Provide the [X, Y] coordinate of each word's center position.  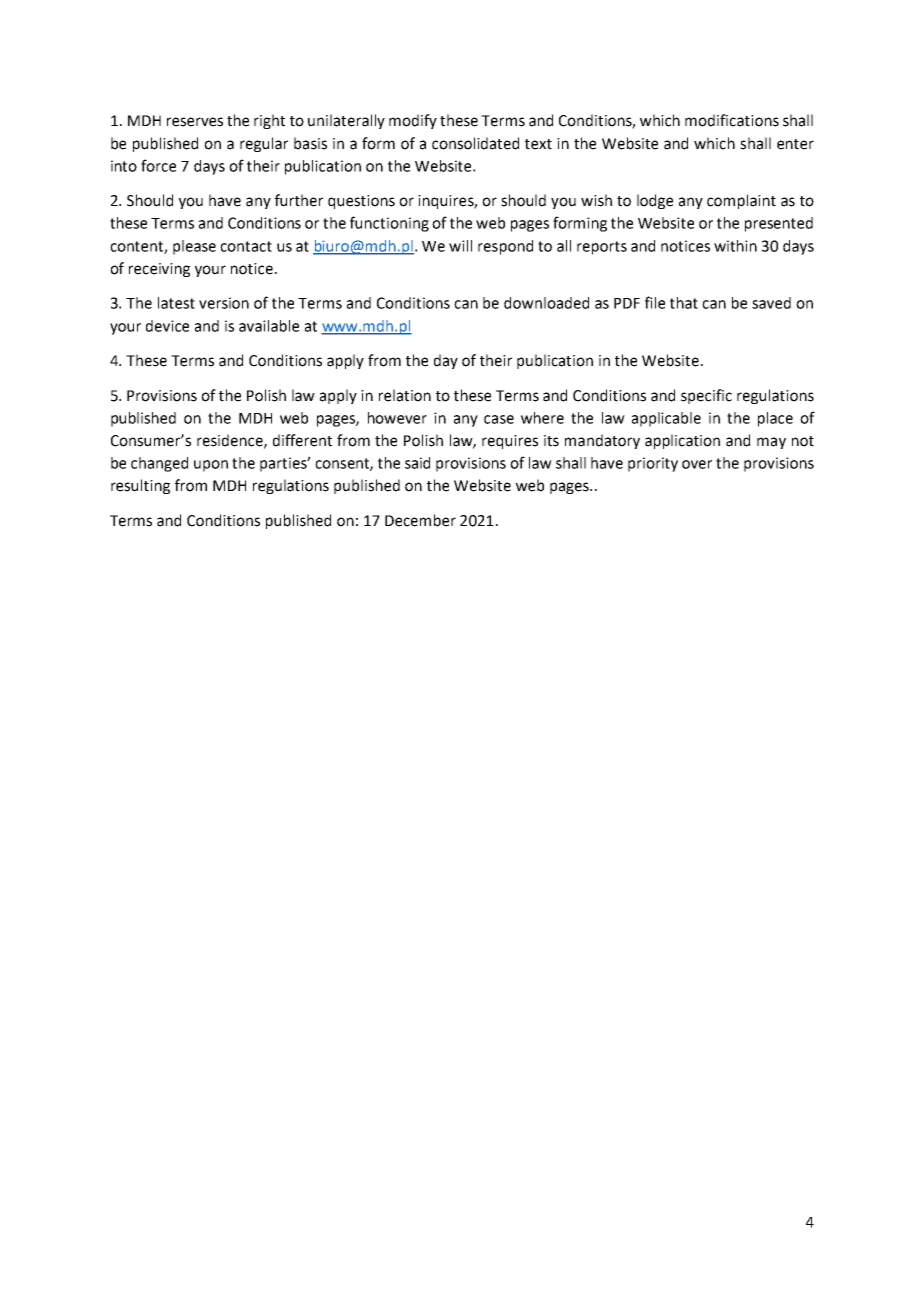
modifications [732, 120]
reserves [195, 122]
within [735, 246]
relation [405, 395]
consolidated [475, 143]
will [460, 246]
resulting [140, 486]
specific [706, 396]
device [167, 326]
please [194, 247]
